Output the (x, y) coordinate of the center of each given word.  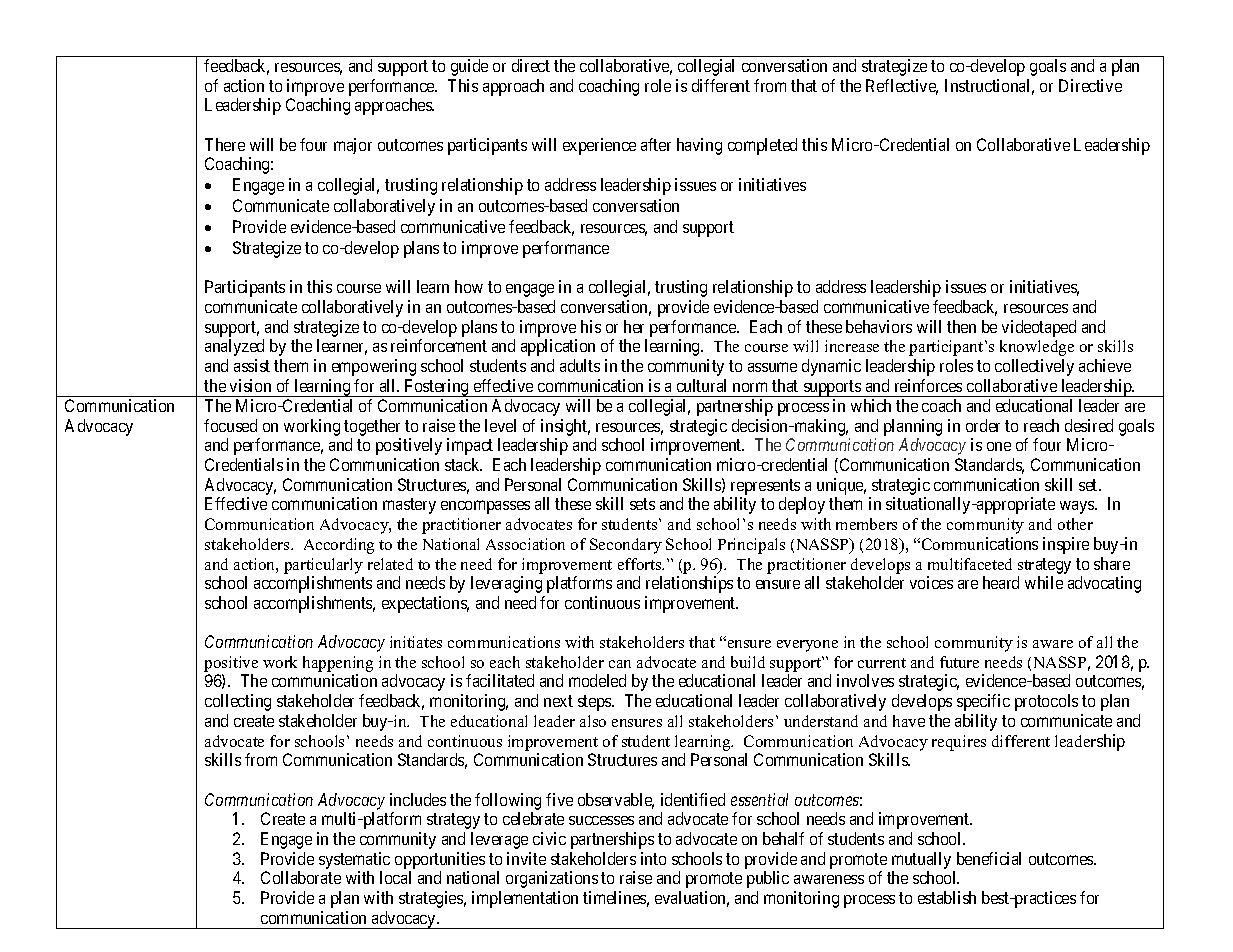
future (959, 662)
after (656, 144)
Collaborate (301, 877)
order (983, 425)
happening (338, 665)
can (620, 664)
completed (762, 146)
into (653, 858)
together (372, 427)
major (353, 146)
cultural (701, 385)
